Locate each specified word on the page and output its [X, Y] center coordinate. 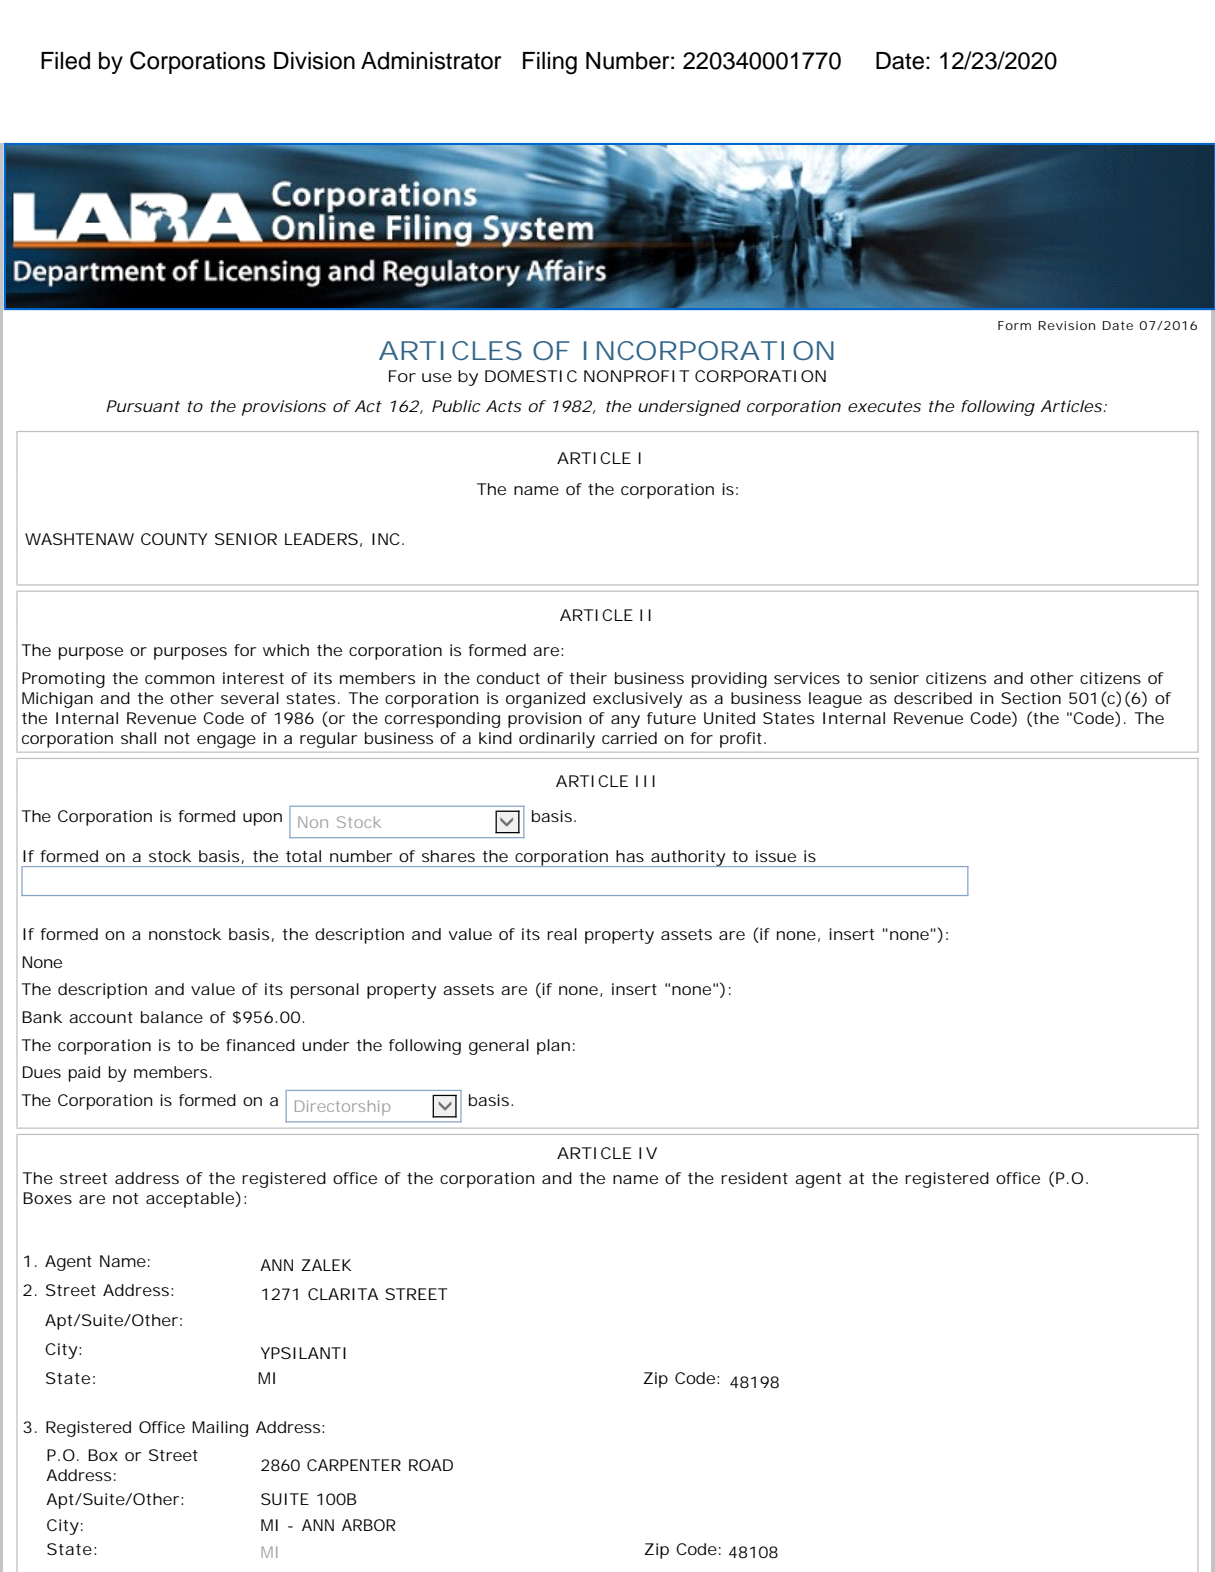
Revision [1066, 325]
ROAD [431, 1465]
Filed [65, 61]
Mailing [220, 1429]
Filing [550, 63]
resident [754, 1178]
